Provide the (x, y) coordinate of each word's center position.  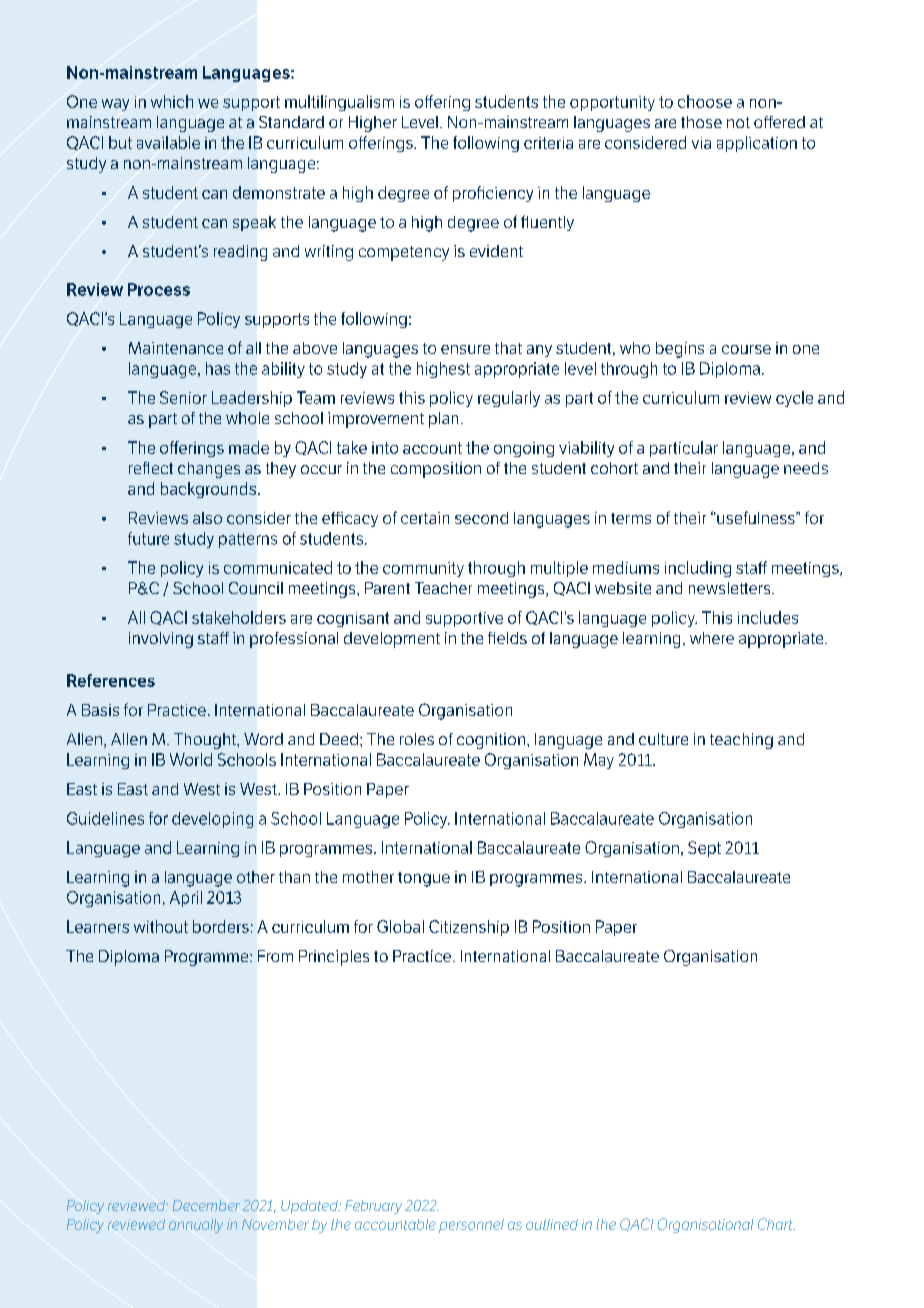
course (746, 349)
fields (507, 638)
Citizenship (469, 928)
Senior (183, 397)
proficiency (493, 194)
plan (443, 420)
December (206, 1205)
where (712, 638)
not (738, 122)
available (168, 142)
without (161, 926)
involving (161, 640)
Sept (704, 849)
